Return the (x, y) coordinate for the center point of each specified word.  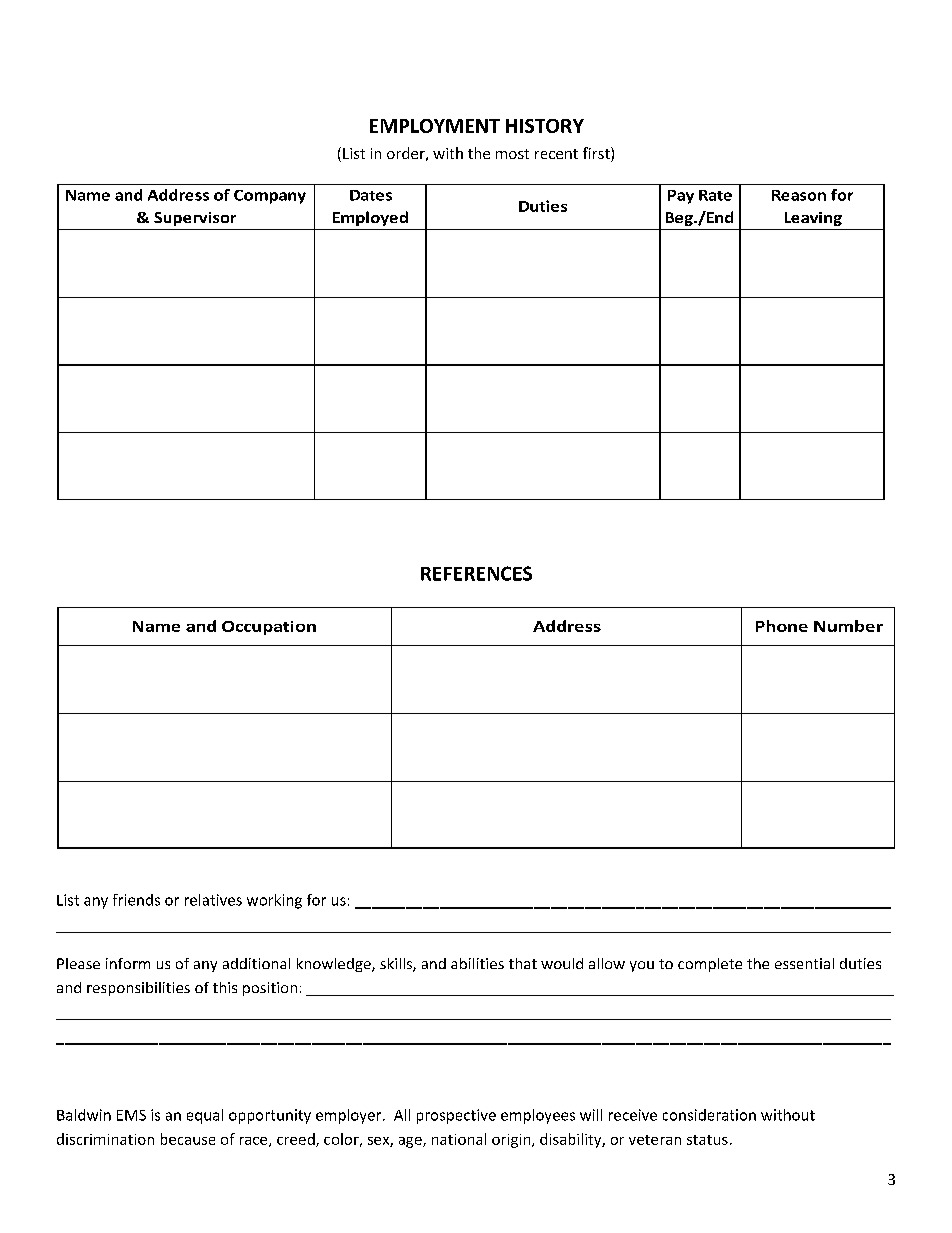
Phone (782, 626)
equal (205, 1116)
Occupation (269, 628)
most (512, 154)
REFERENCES (476, 573)
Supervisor (195, 219)
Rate (715, 195)
